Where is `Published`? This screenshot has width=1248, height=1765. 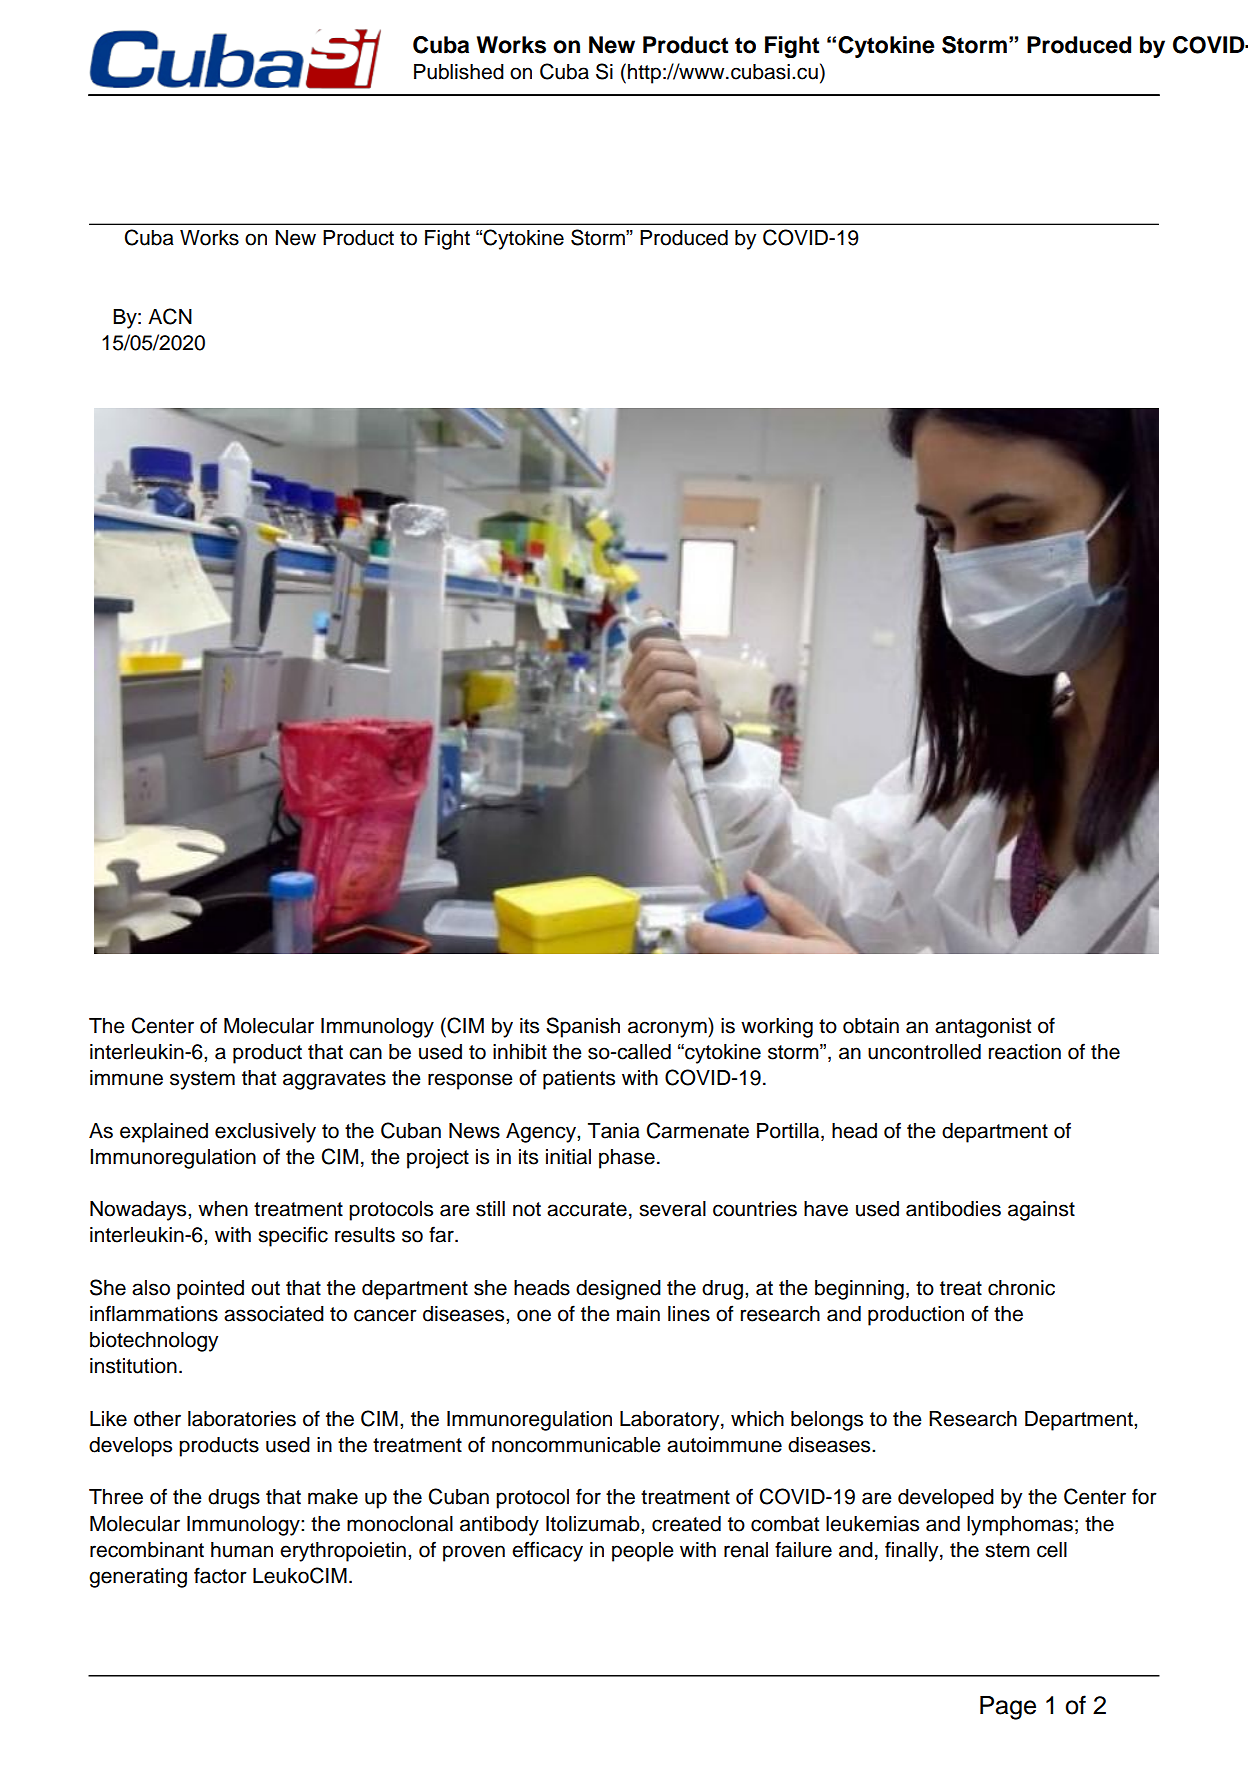
Published is located at coordinates (459, 72).
